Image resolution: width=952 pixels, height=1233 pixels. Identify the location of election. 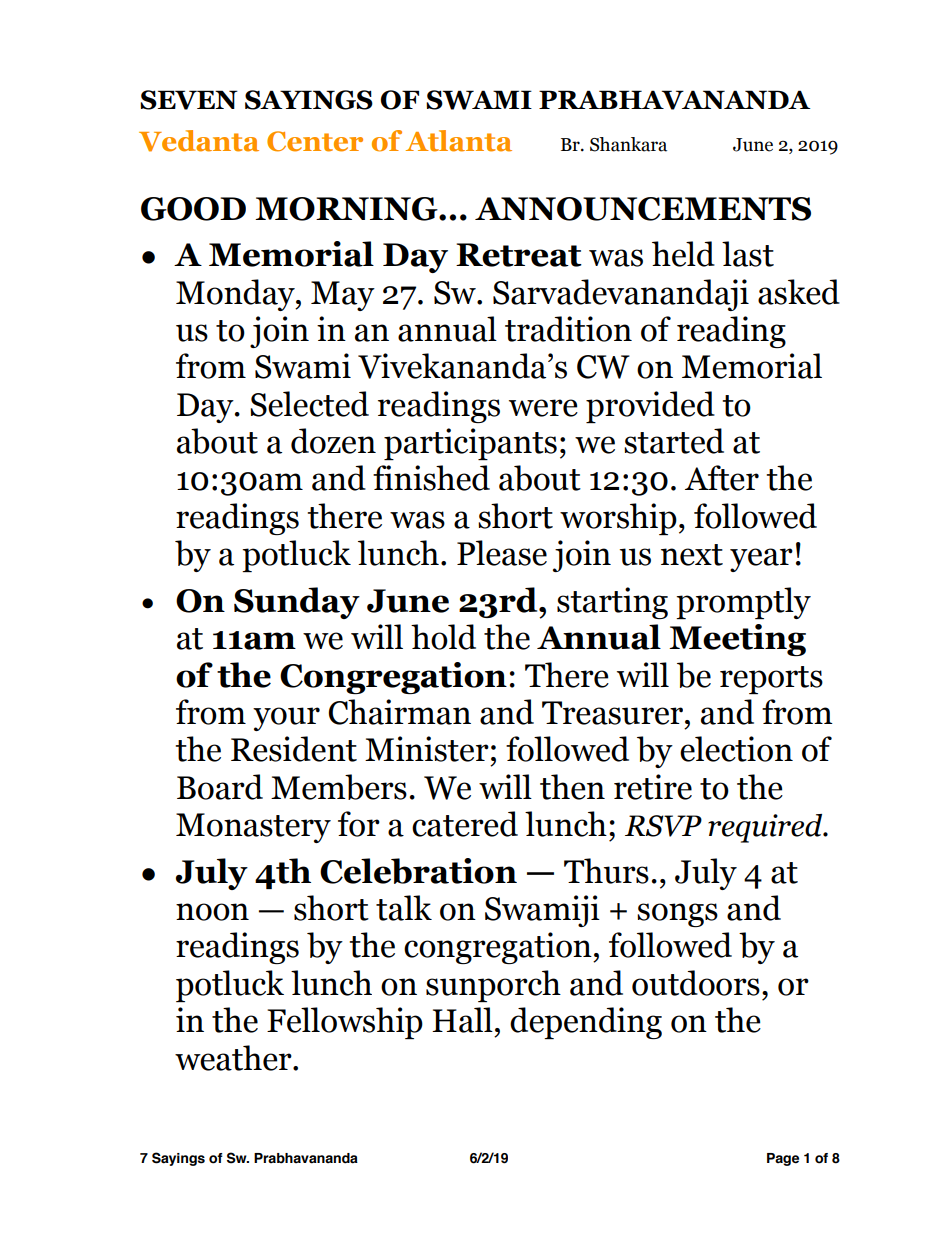
(736, 749).
